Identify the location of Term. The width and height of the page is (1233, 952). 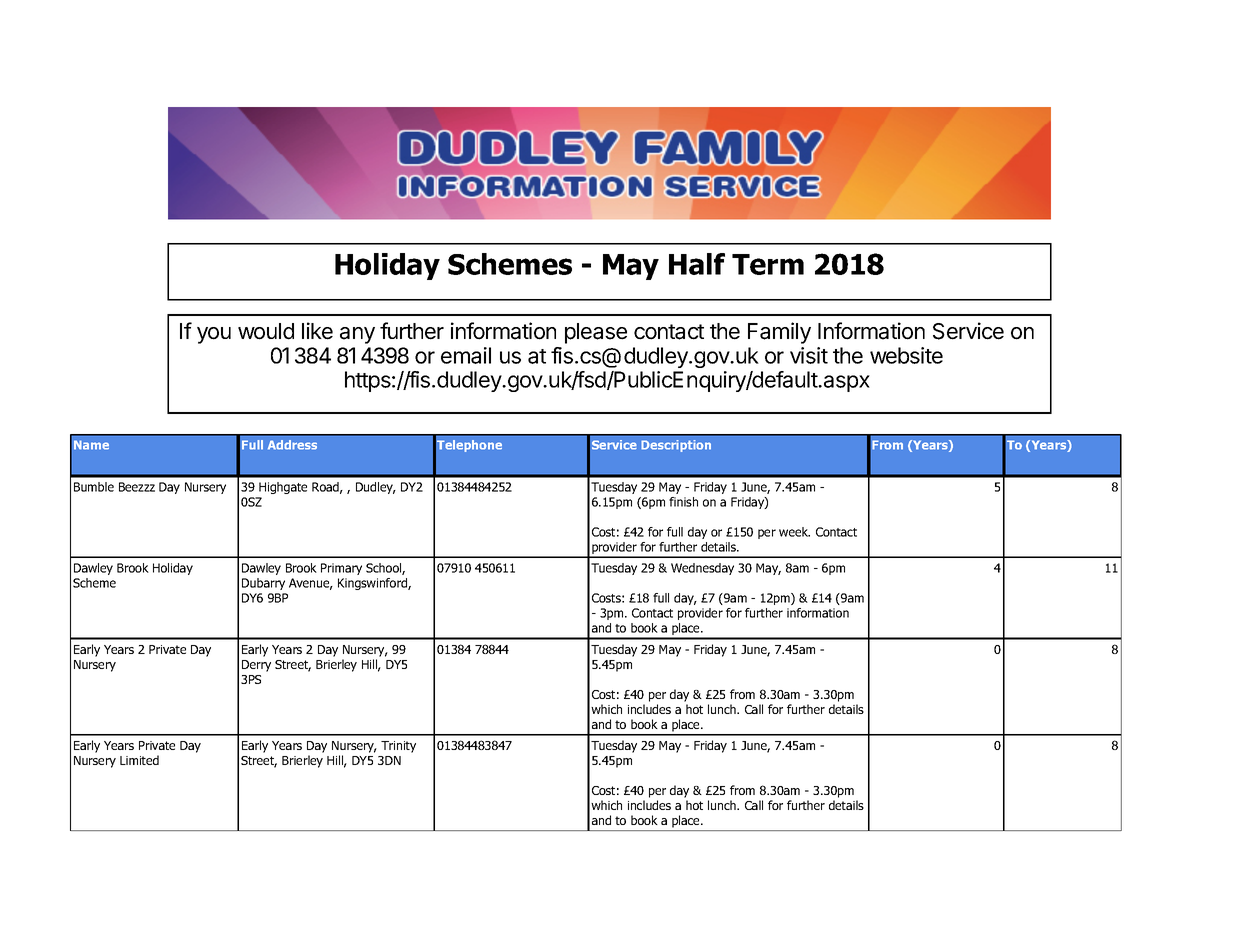
(768, 264).
